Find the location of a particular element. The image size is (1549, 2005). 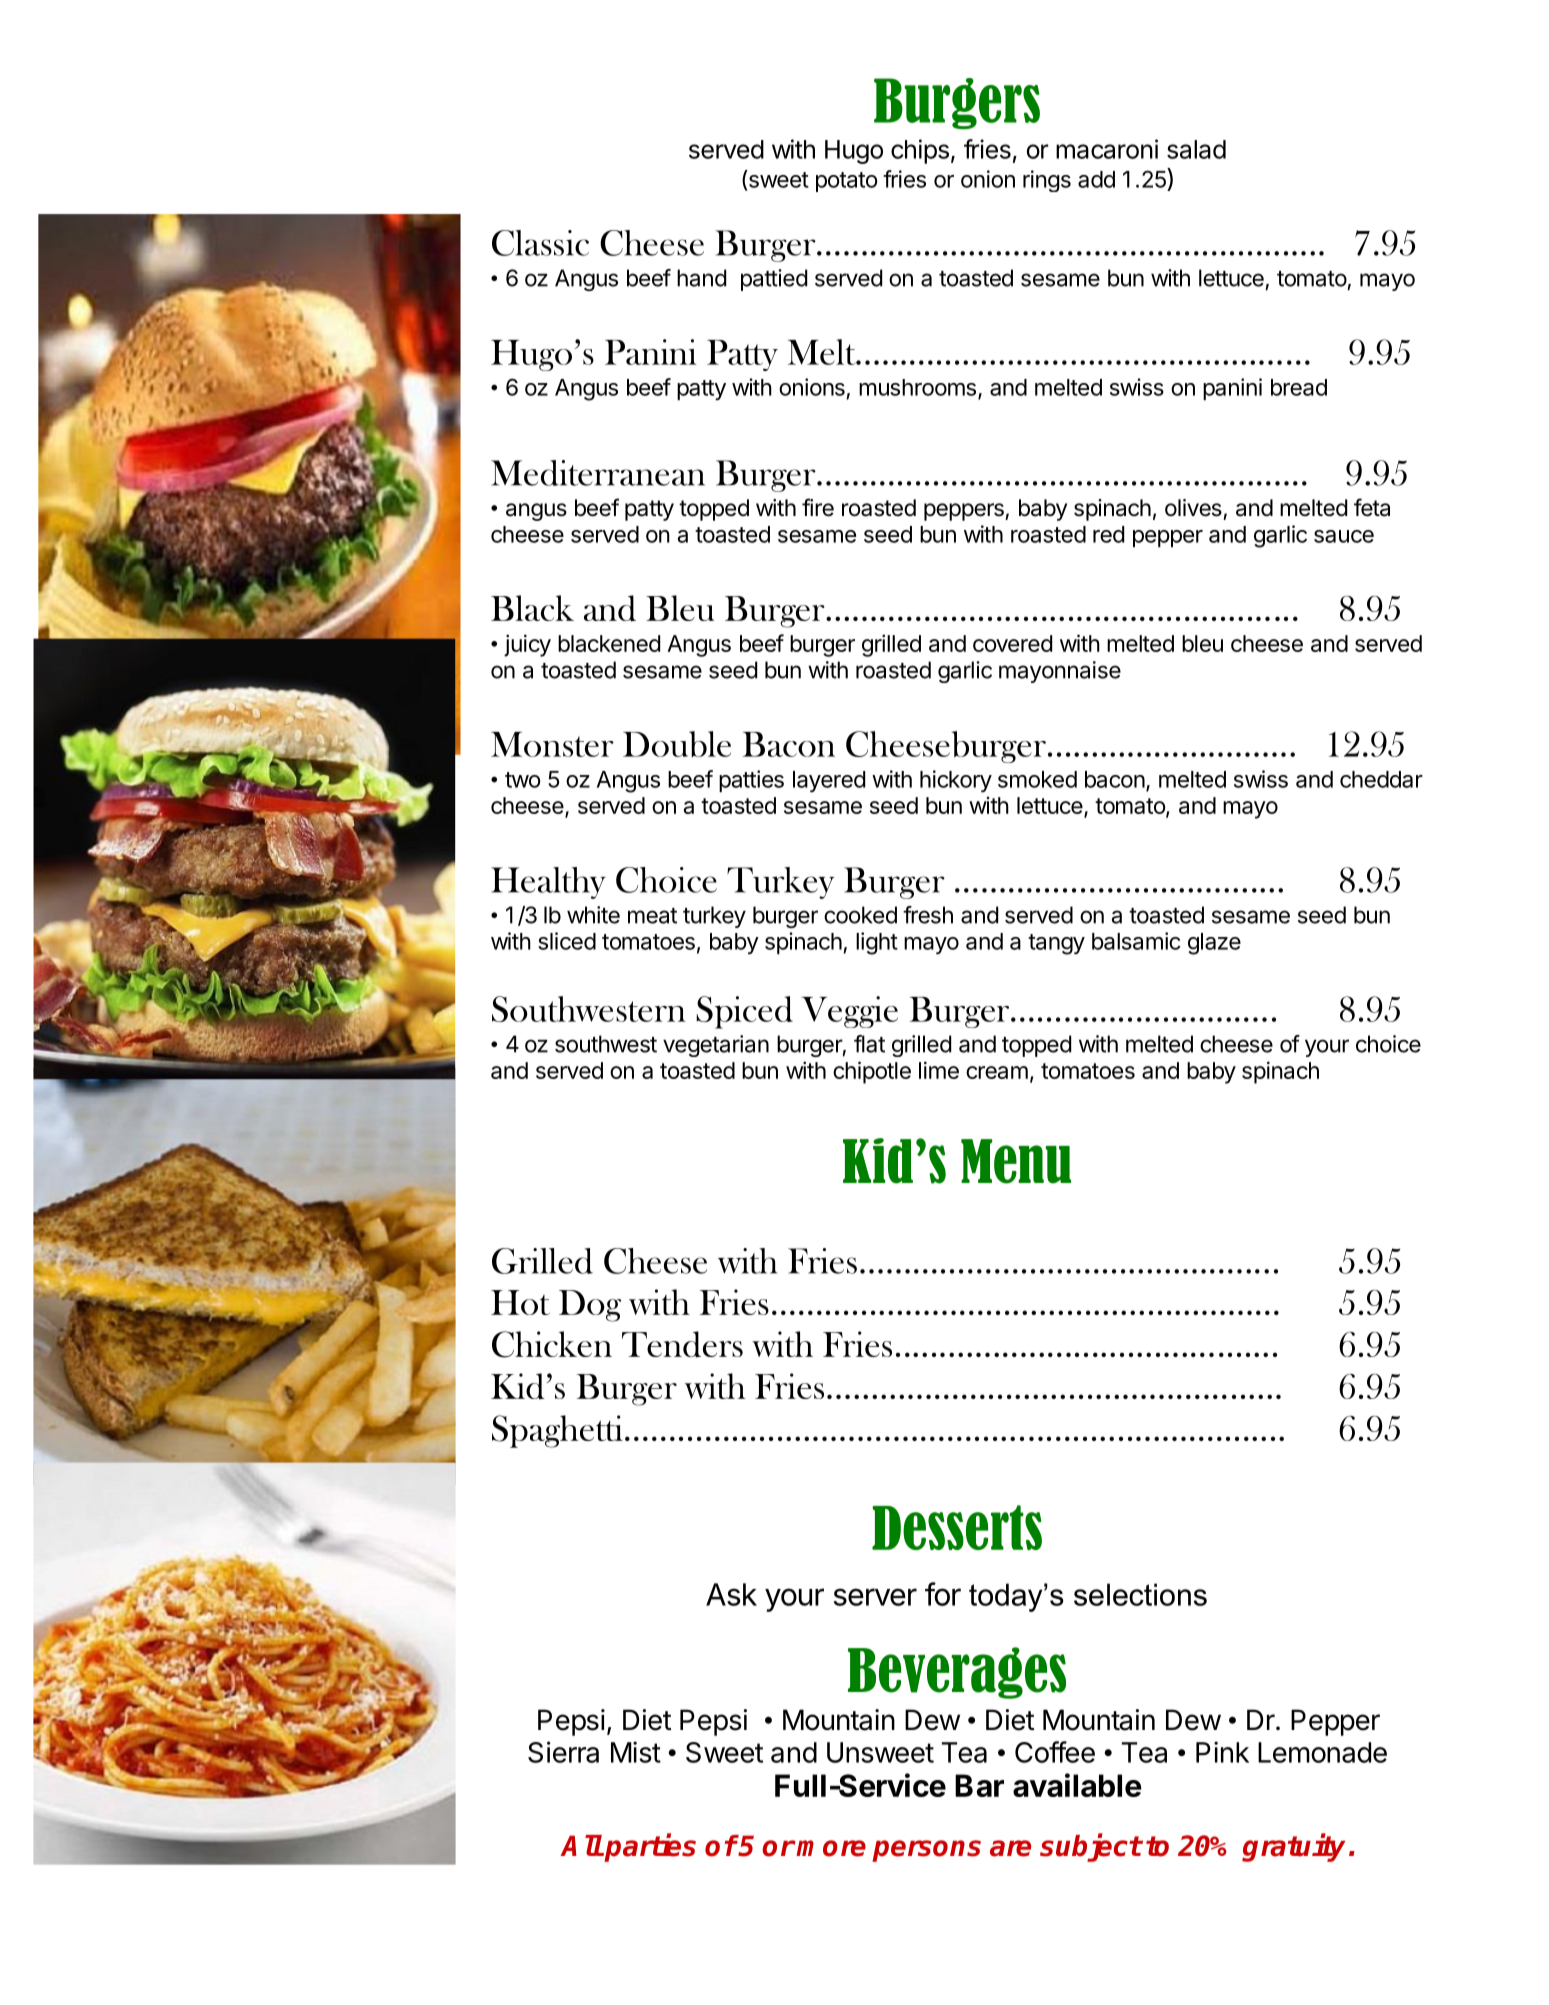

sliced is located at coordinates (567, 941).
